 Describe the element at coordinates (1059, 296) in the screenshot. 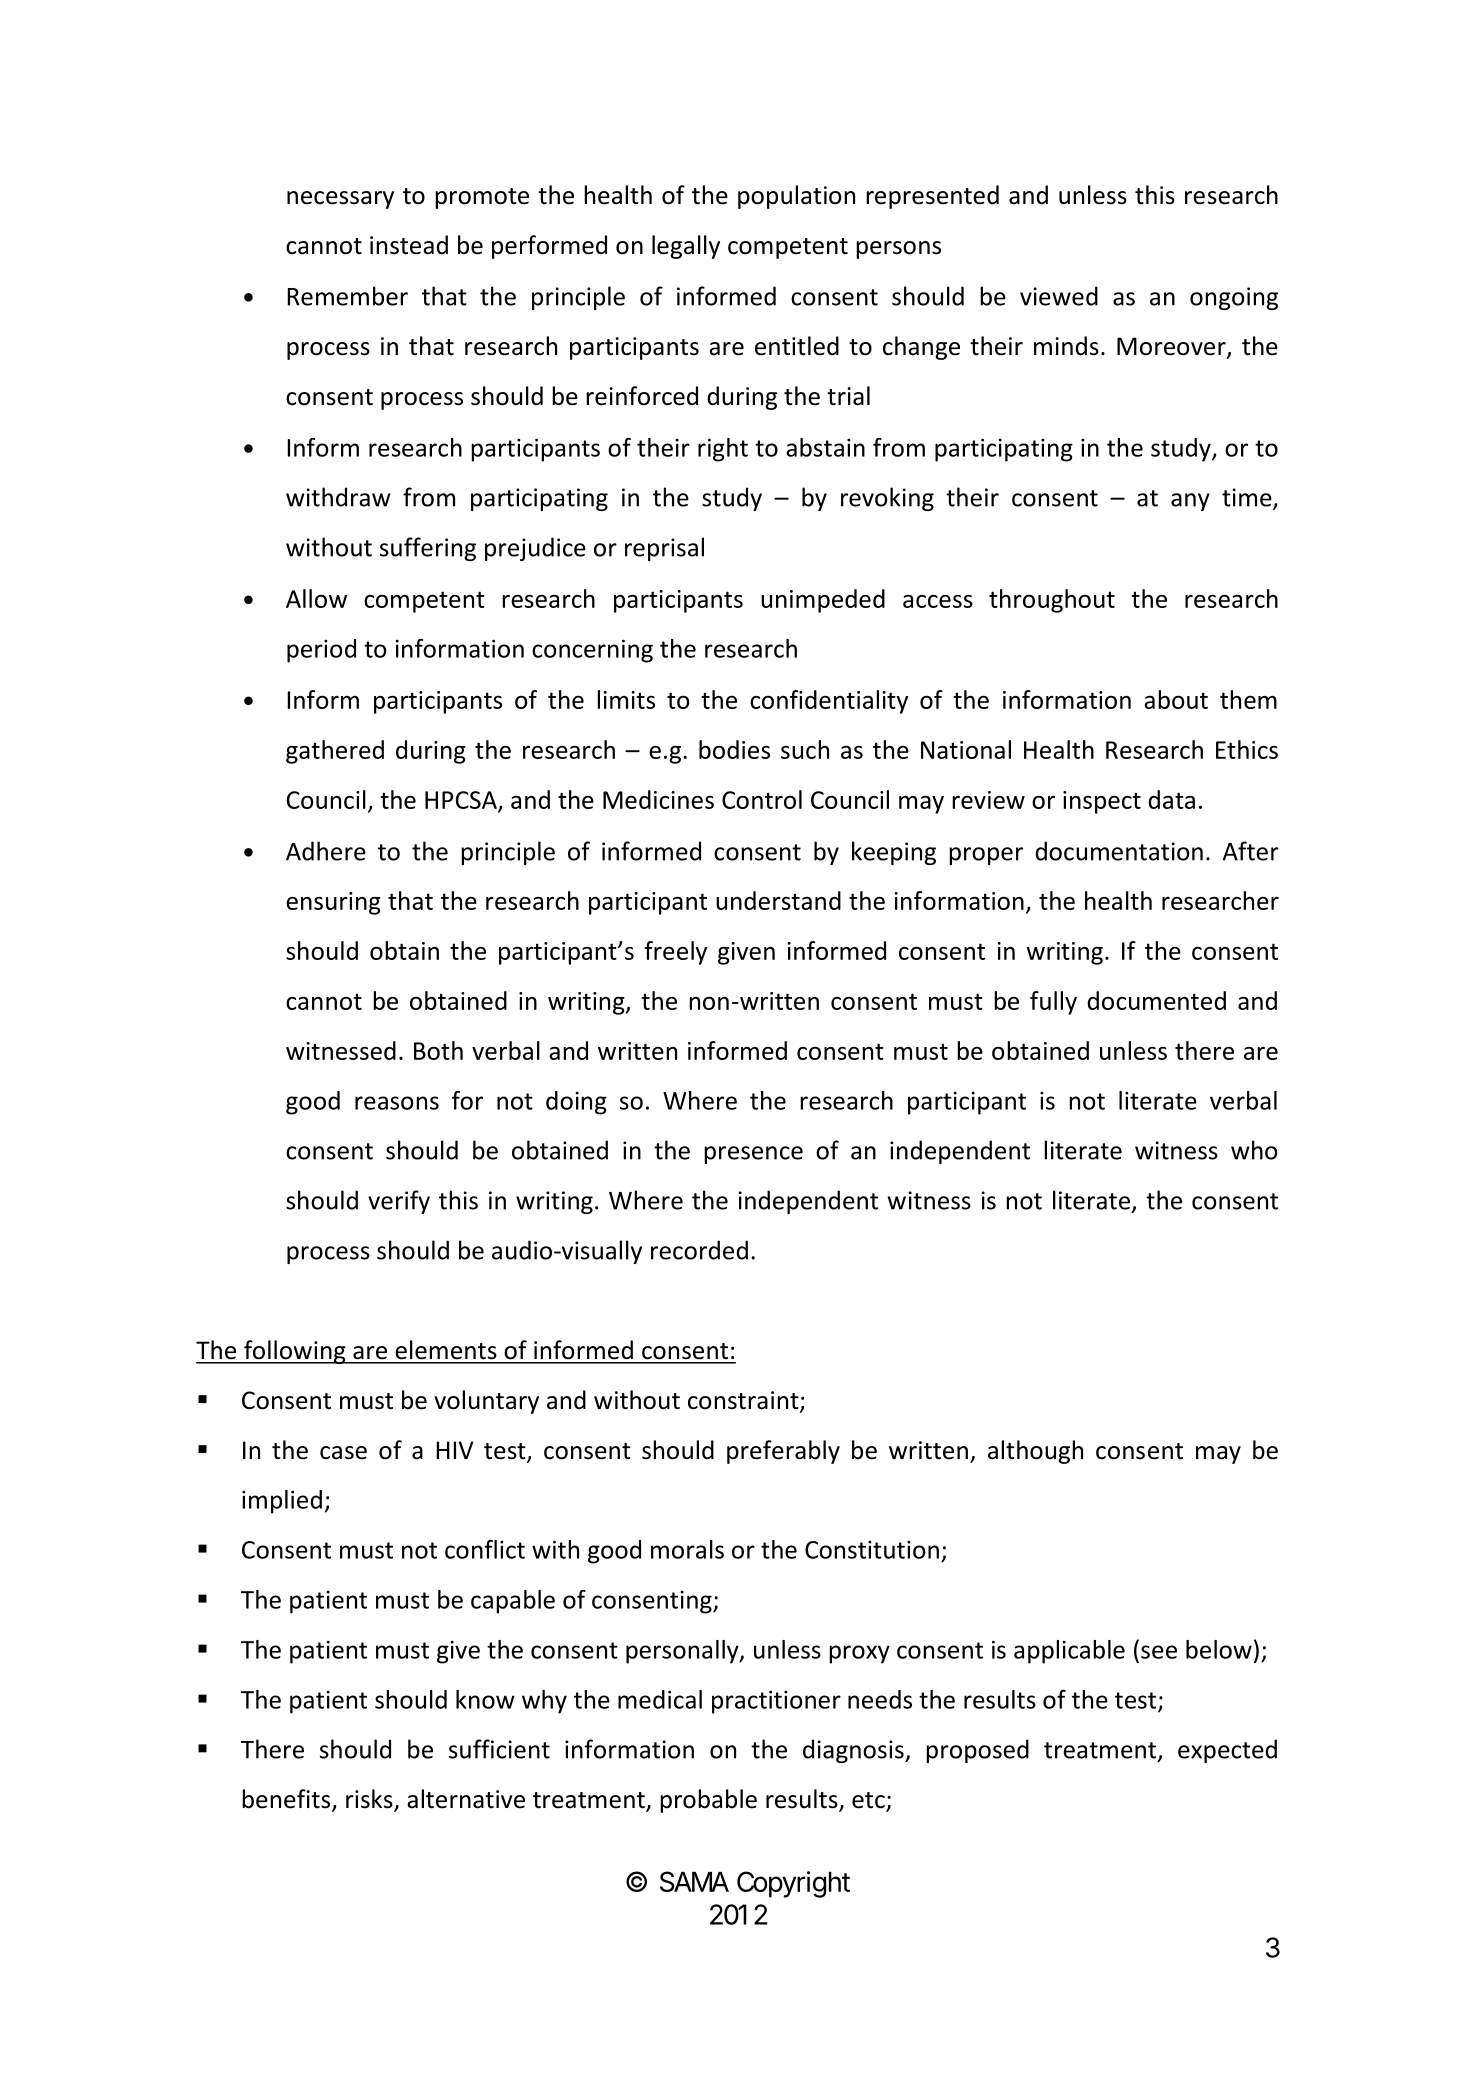

I see `viewed` at that location.
